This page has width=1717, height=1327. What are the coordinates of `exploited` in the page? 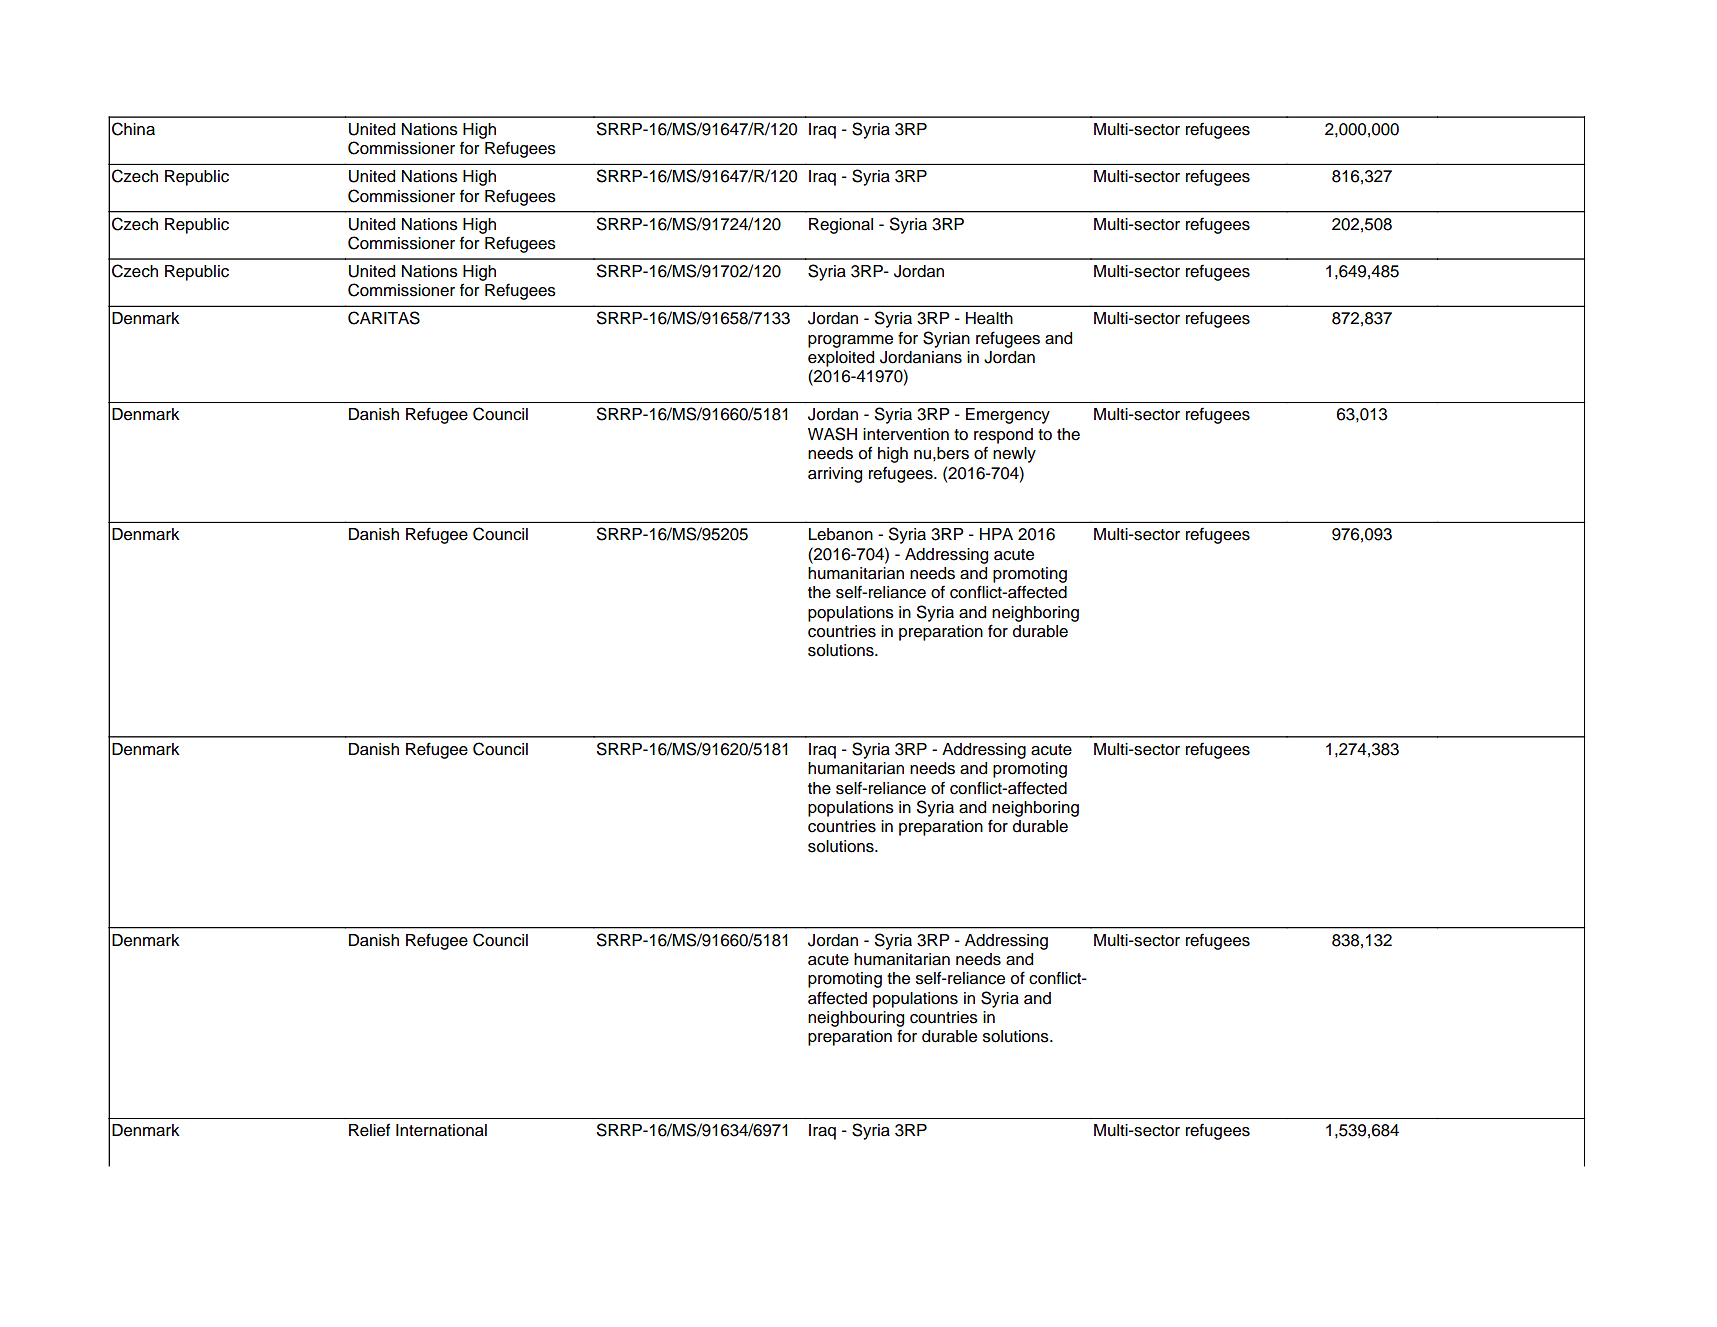 It's located at (841, 359).
